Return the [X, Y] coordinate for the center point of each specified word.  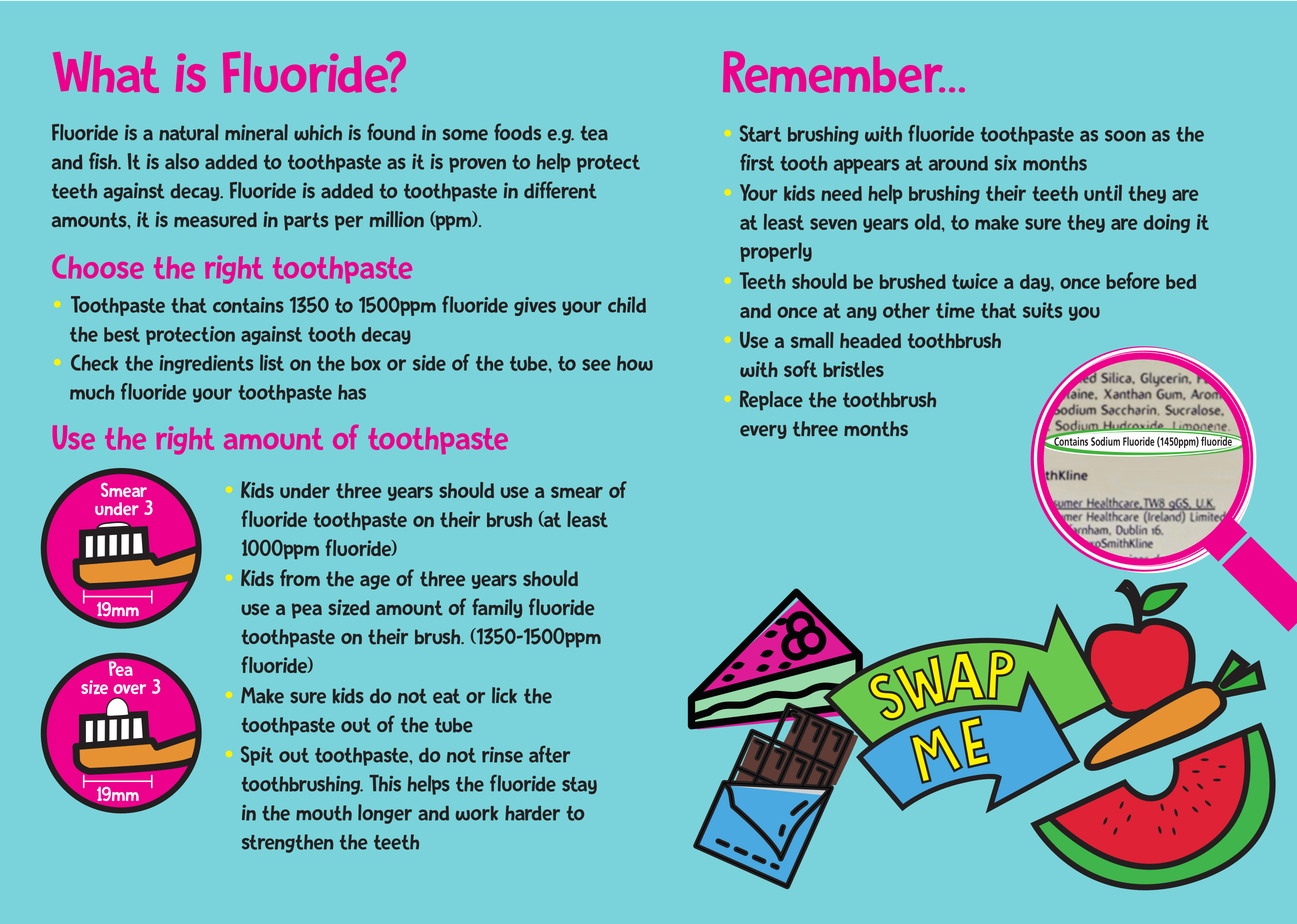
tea [594, 133]
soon [1125, 136]
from [300, 577]
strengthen [287, 843]
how [635, 363]
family [497, 608]
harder [532, 813]
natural [189, 132]
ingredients [206, 364]
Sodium [1105, 441]
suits [1042, 310]
